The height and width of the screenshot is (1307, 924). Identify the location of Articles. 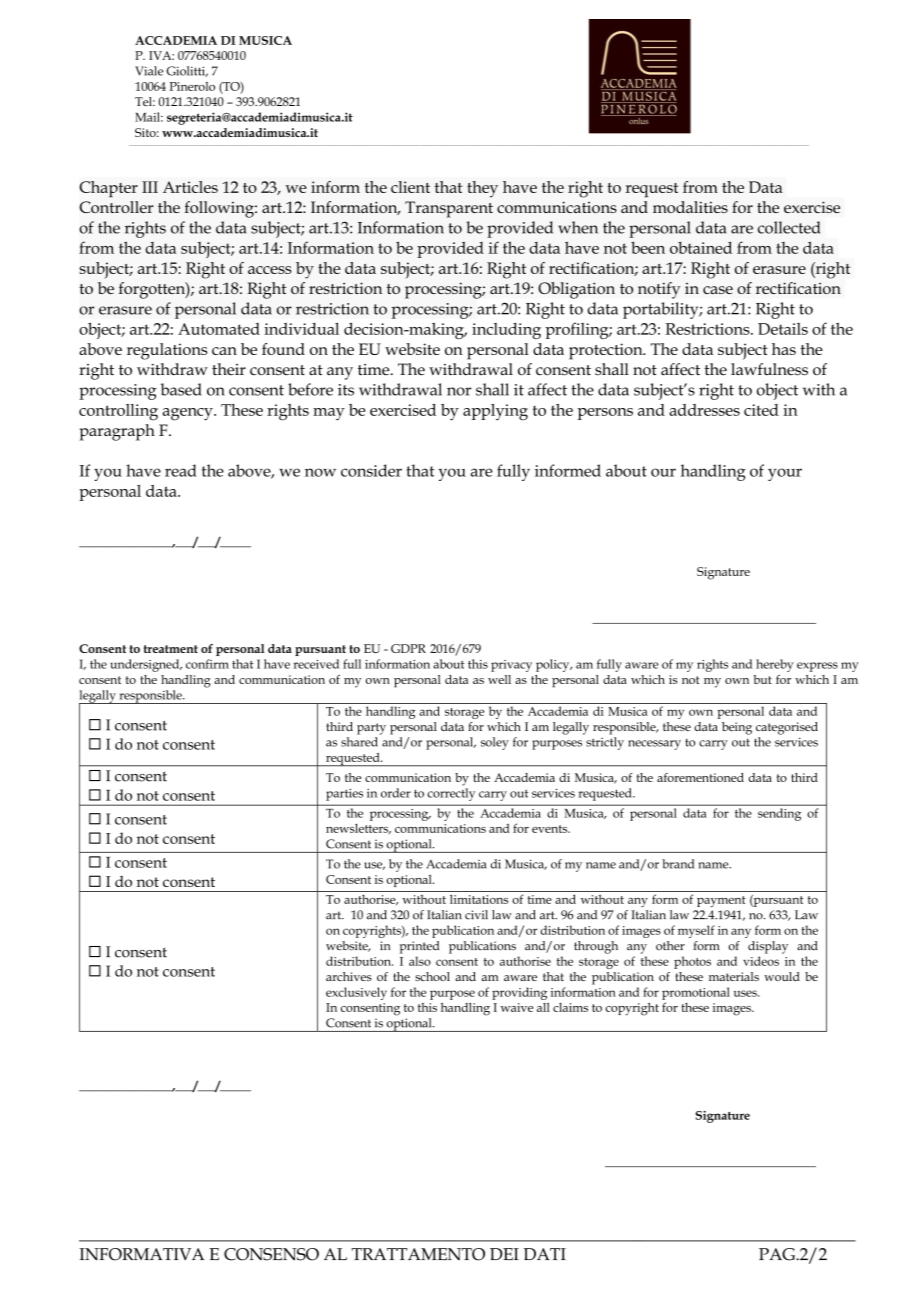
(190, 187).
